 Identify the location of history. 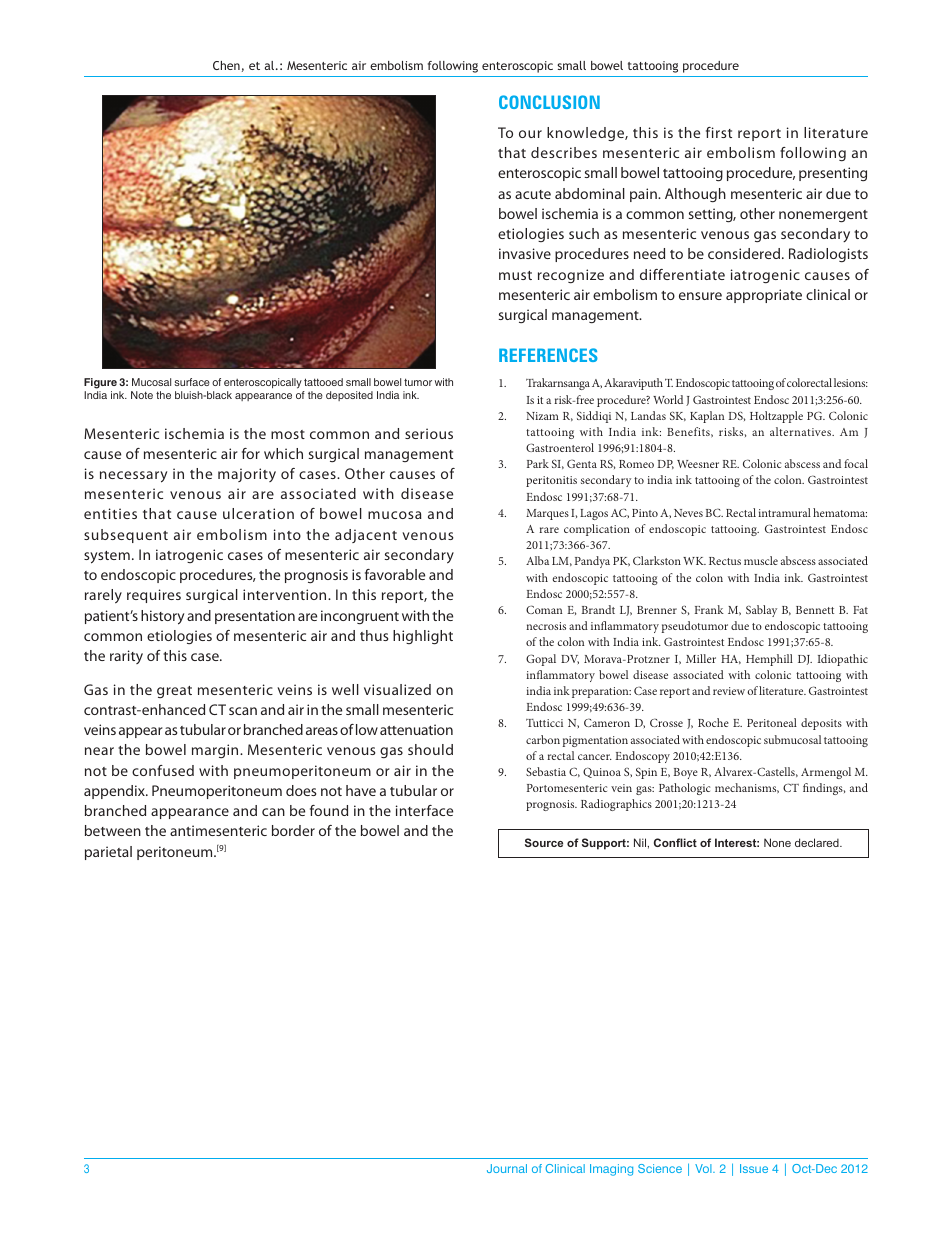
(162, 617).
